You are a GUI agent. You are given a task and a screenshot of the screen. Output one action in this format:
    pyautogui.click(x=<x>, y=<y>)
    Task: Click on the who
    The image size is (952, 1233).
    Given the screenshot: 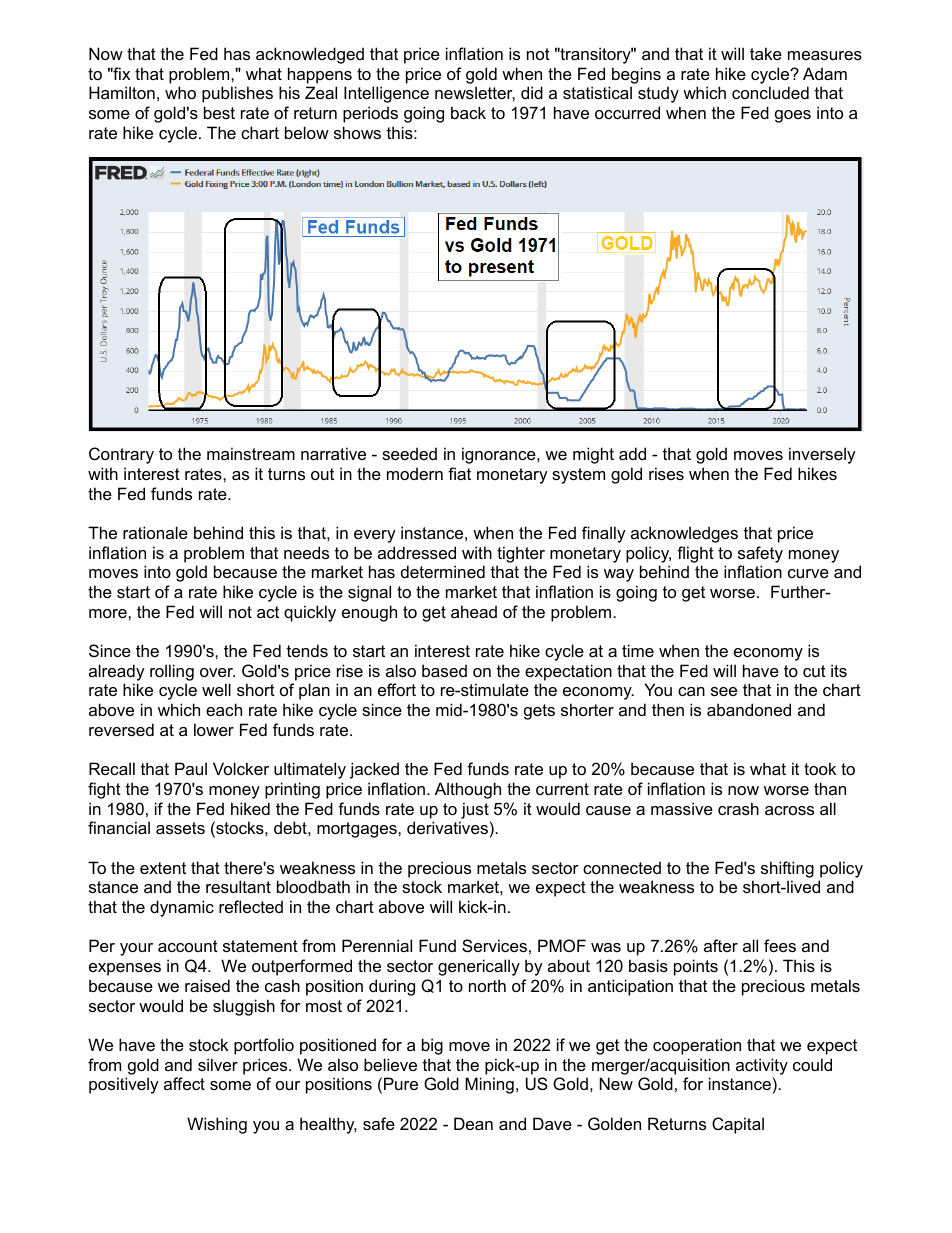 What is the action you would take?
    pyautogui.click(x=180, y=92)
